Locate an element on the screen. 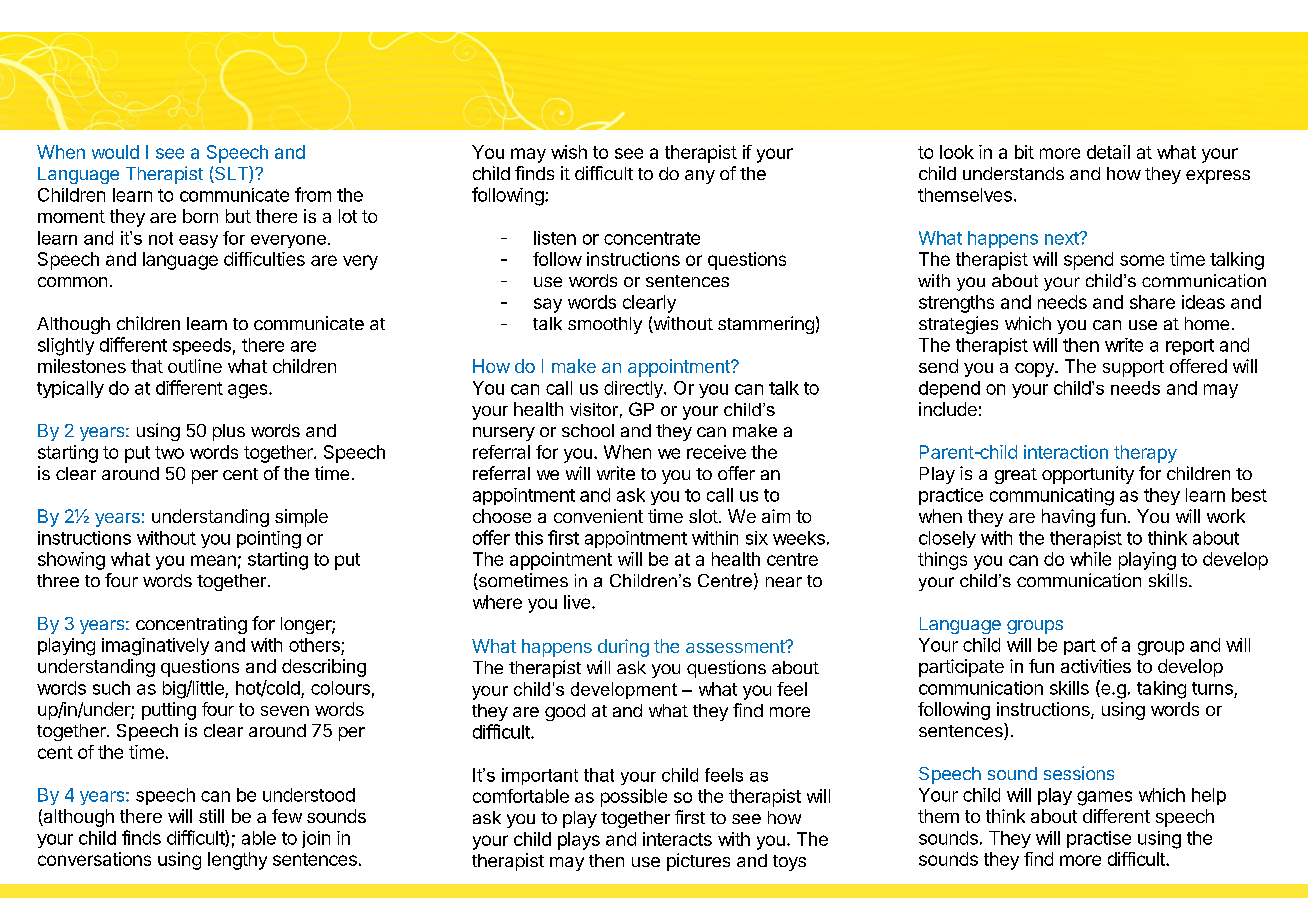 This screenshot has height=924, width=1308. live is located at coordinates (577, 602).
